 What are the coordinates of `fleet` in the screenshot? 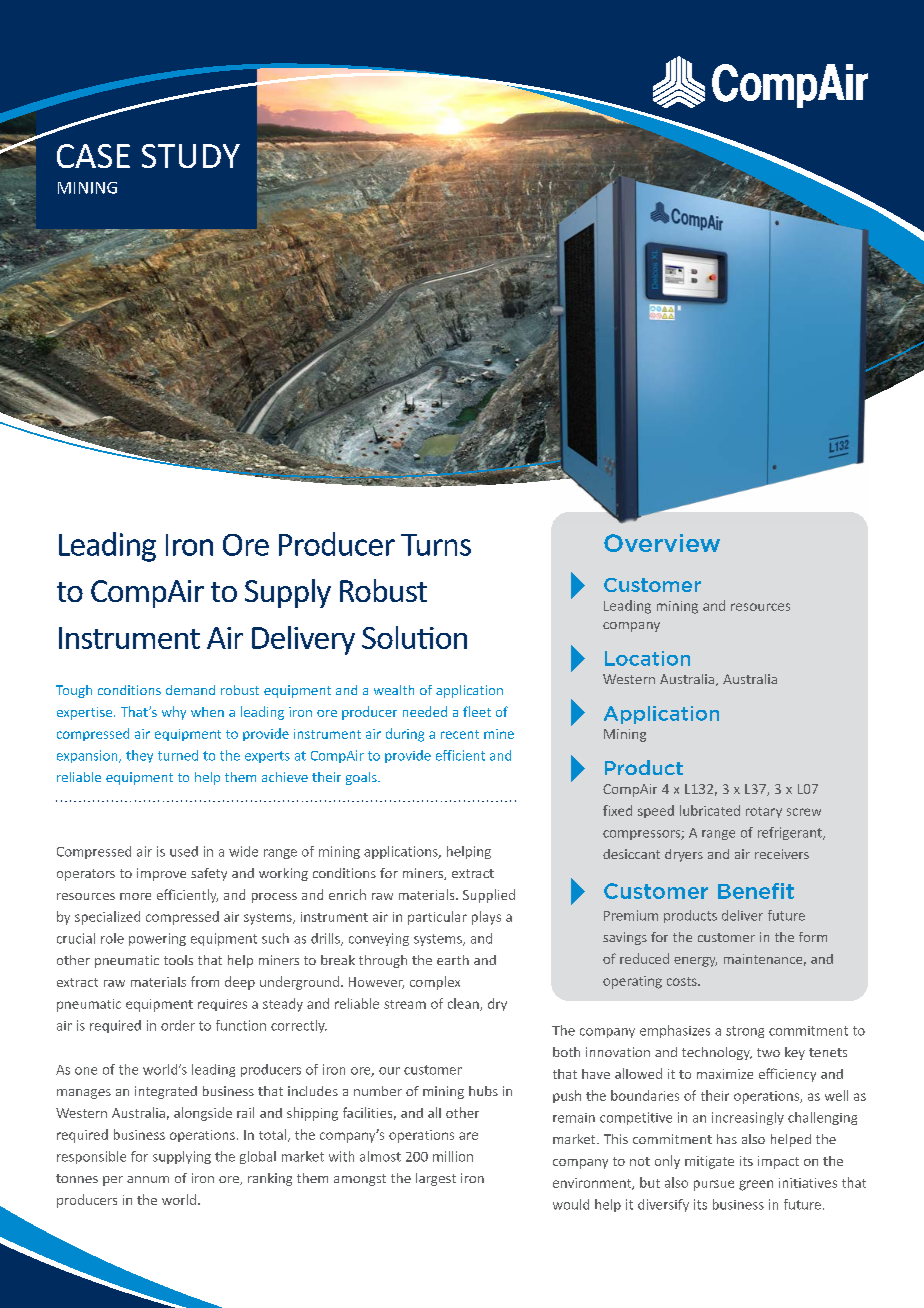 It's located at (477, 711).
